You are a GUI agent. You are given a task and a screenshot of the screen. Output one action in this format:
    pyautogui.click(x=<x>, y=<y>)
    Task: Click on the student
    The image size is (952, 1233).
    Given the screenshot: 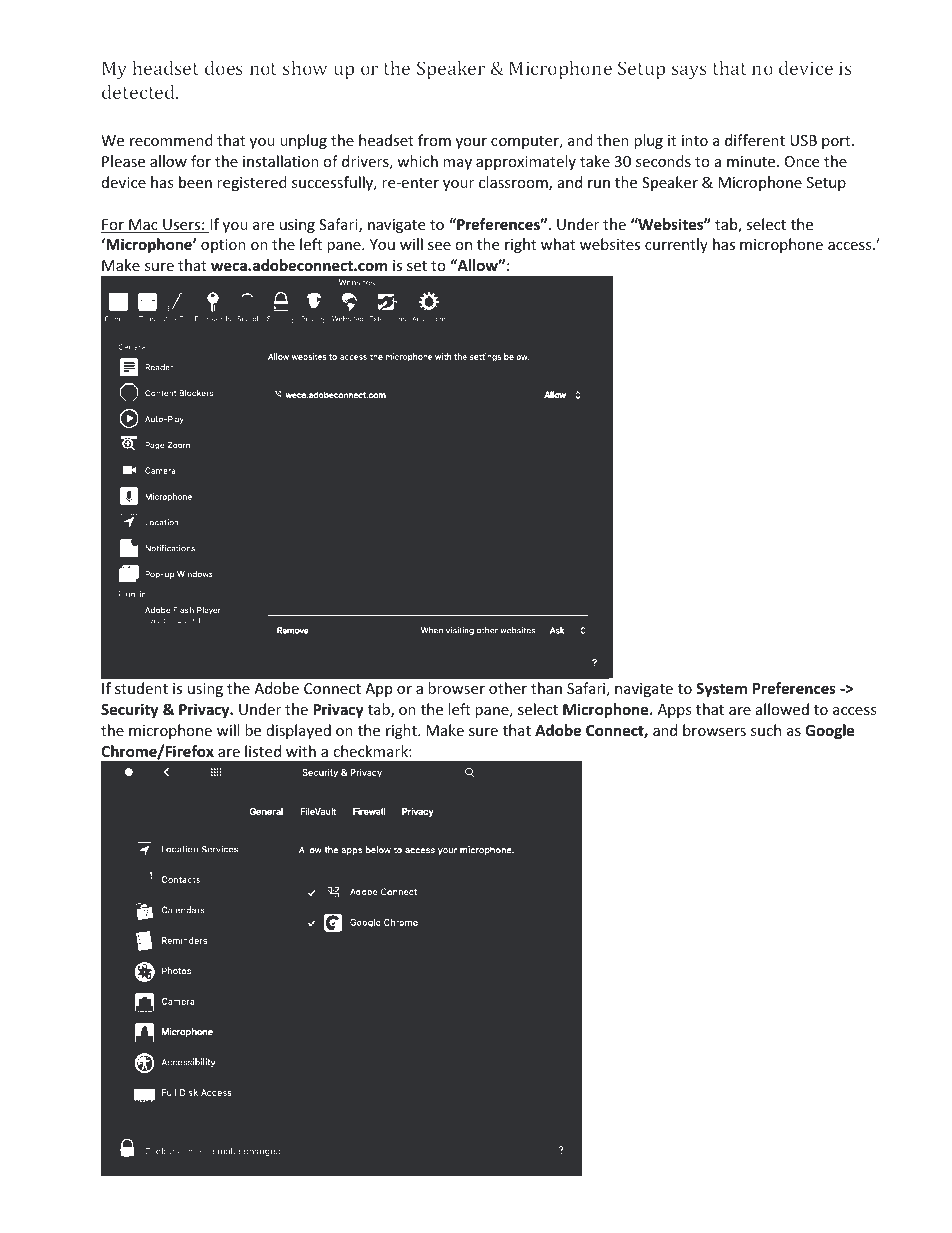 What is the action you would take?
    pyautogui.click(x=141, y=688)
